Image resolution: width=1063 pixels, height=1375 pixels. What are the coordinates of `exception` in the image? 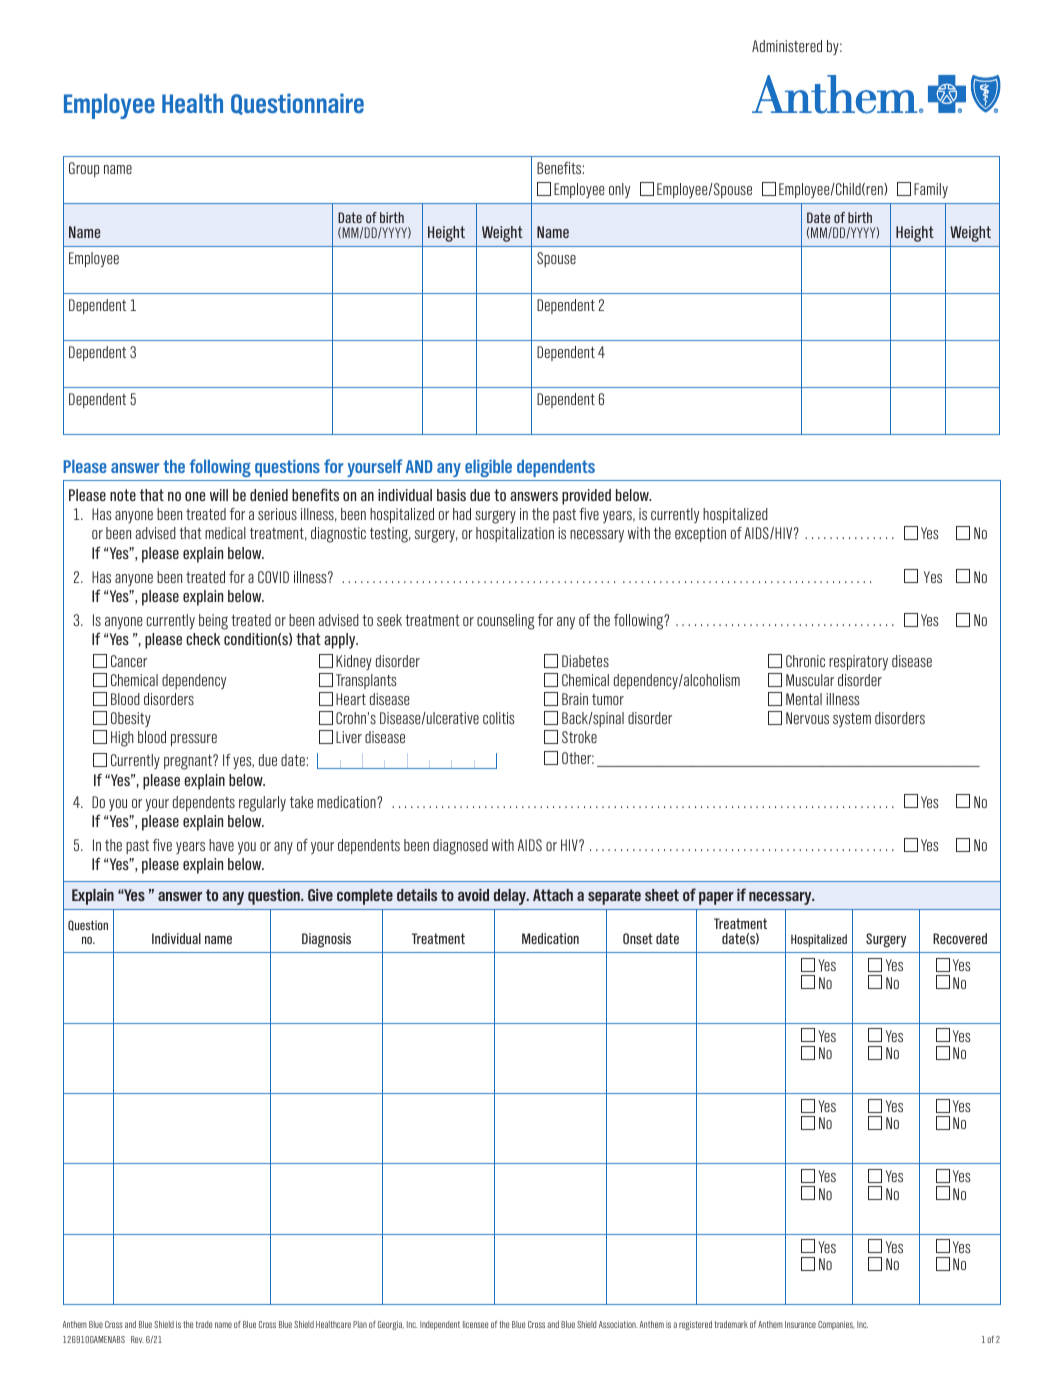 It's located at (700, 534).
